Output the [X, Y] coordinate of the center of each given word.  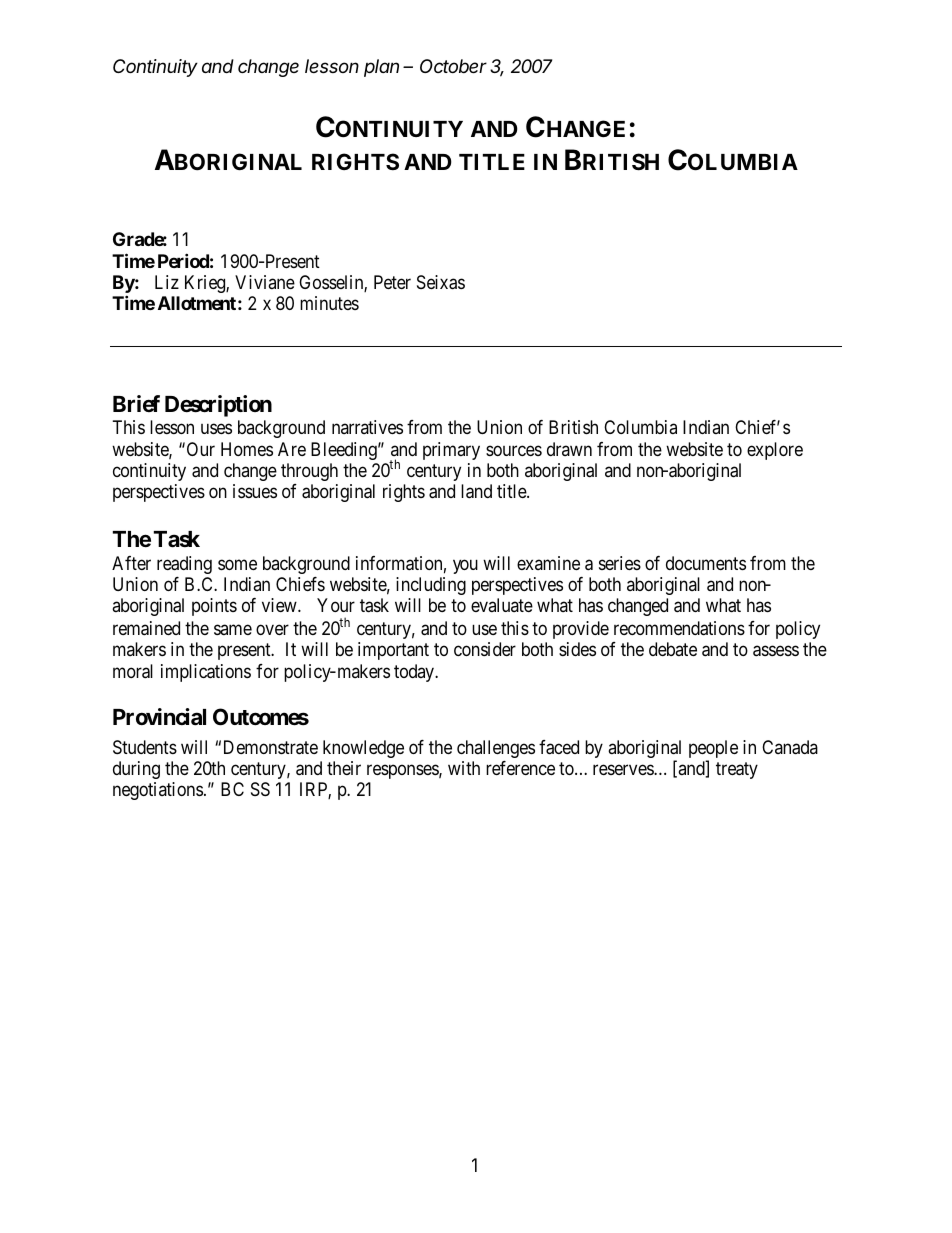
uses [216, 428]
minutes [329, 303]
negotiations [158, 791]
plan [381, 68]
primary [451, 451]
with [464, 768]
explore [775, 451]
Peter [392, 282]
